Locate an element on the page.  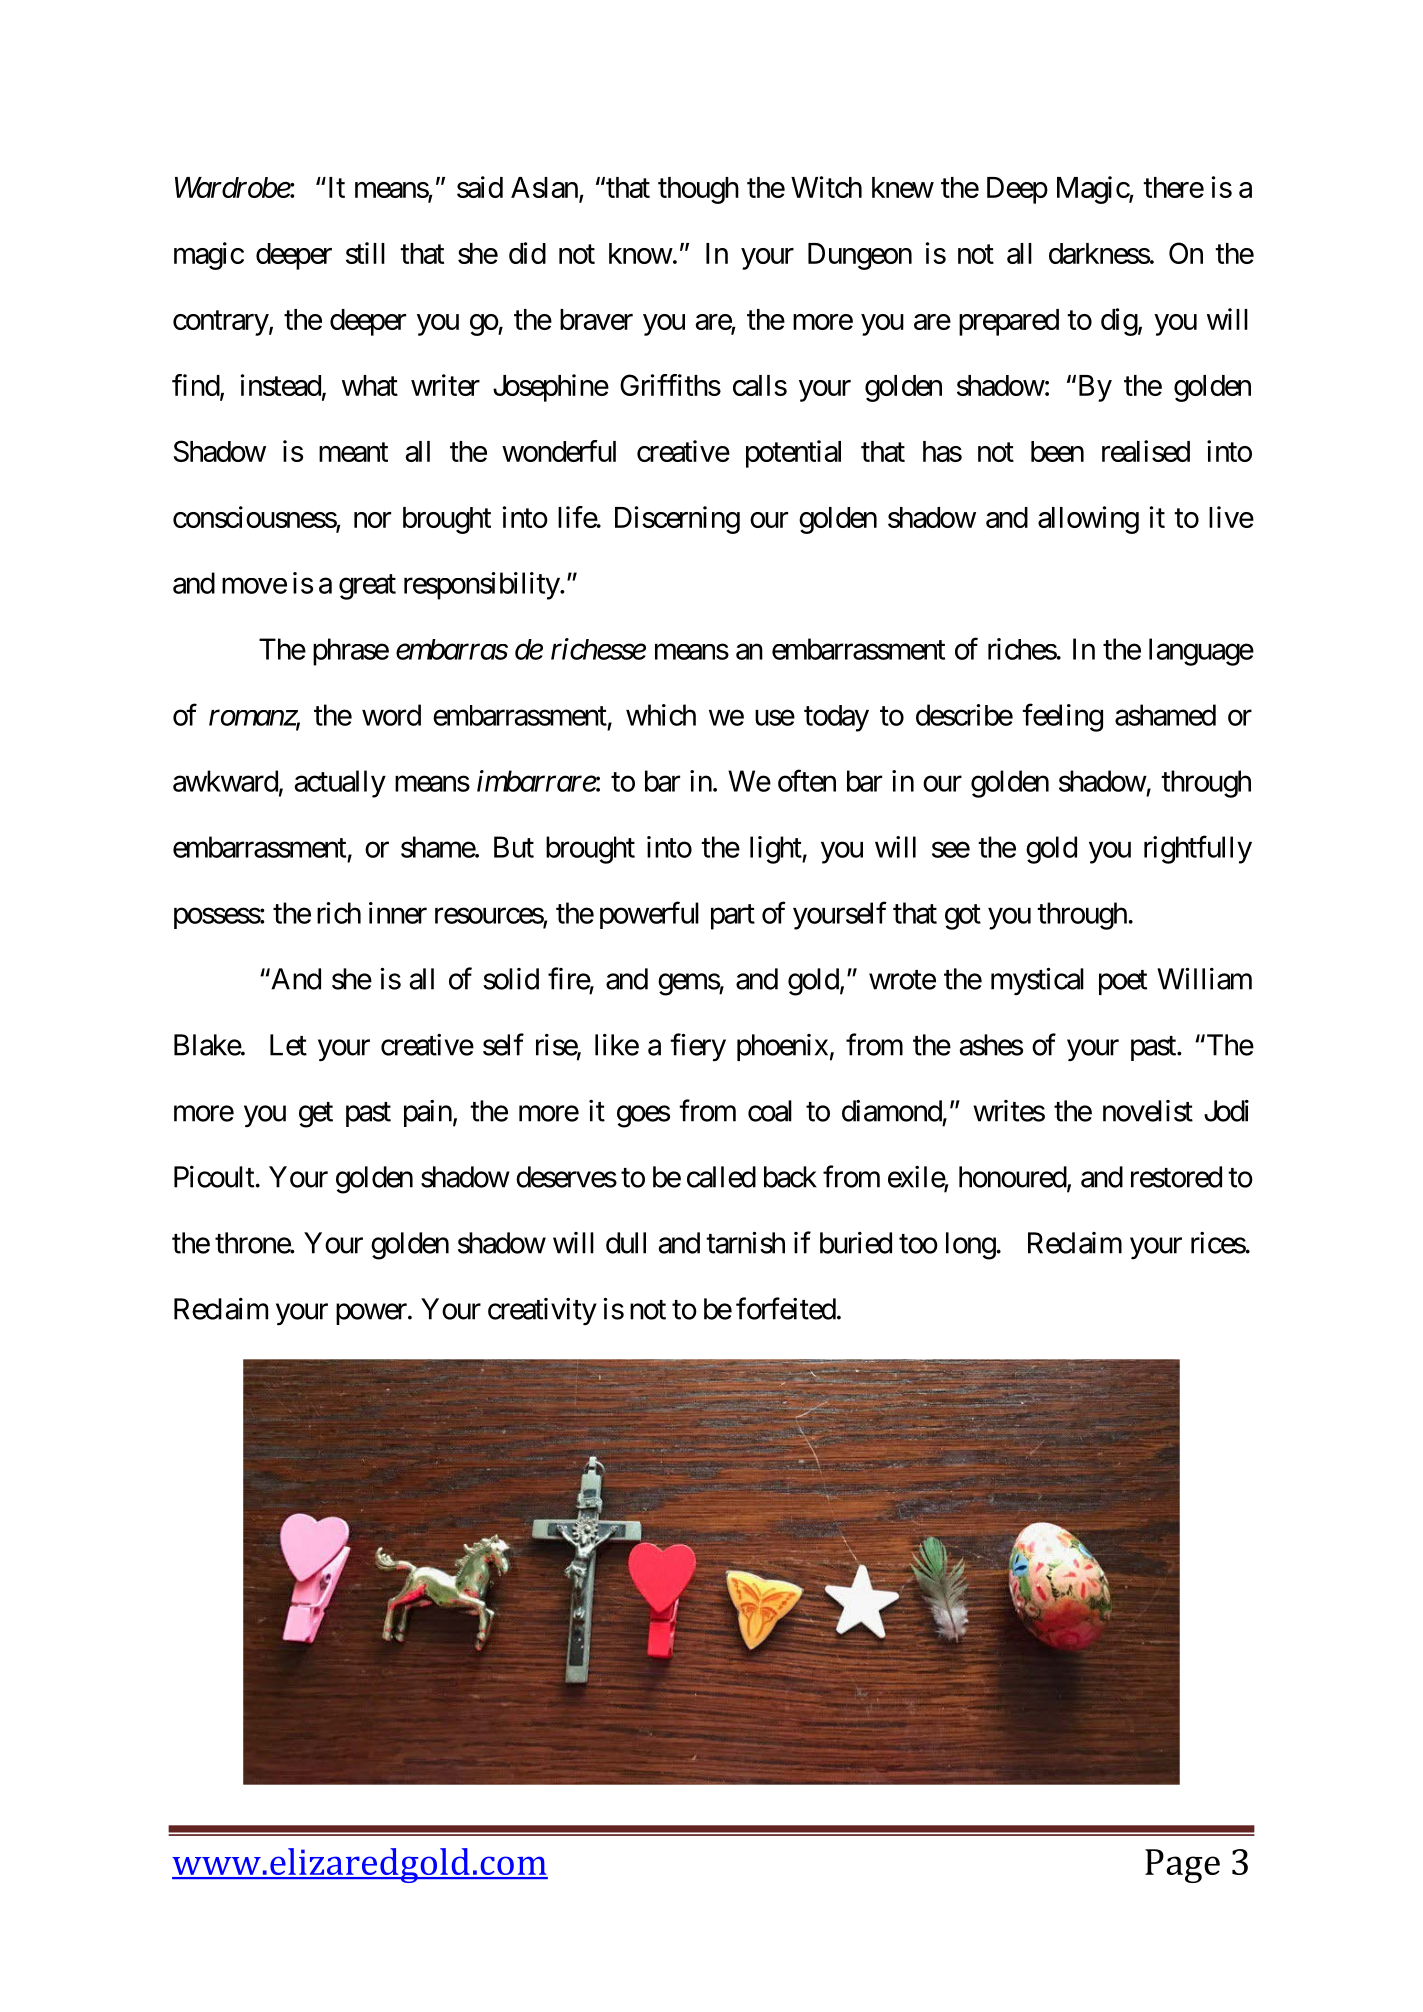
still is located at coordinates (365, 253).
